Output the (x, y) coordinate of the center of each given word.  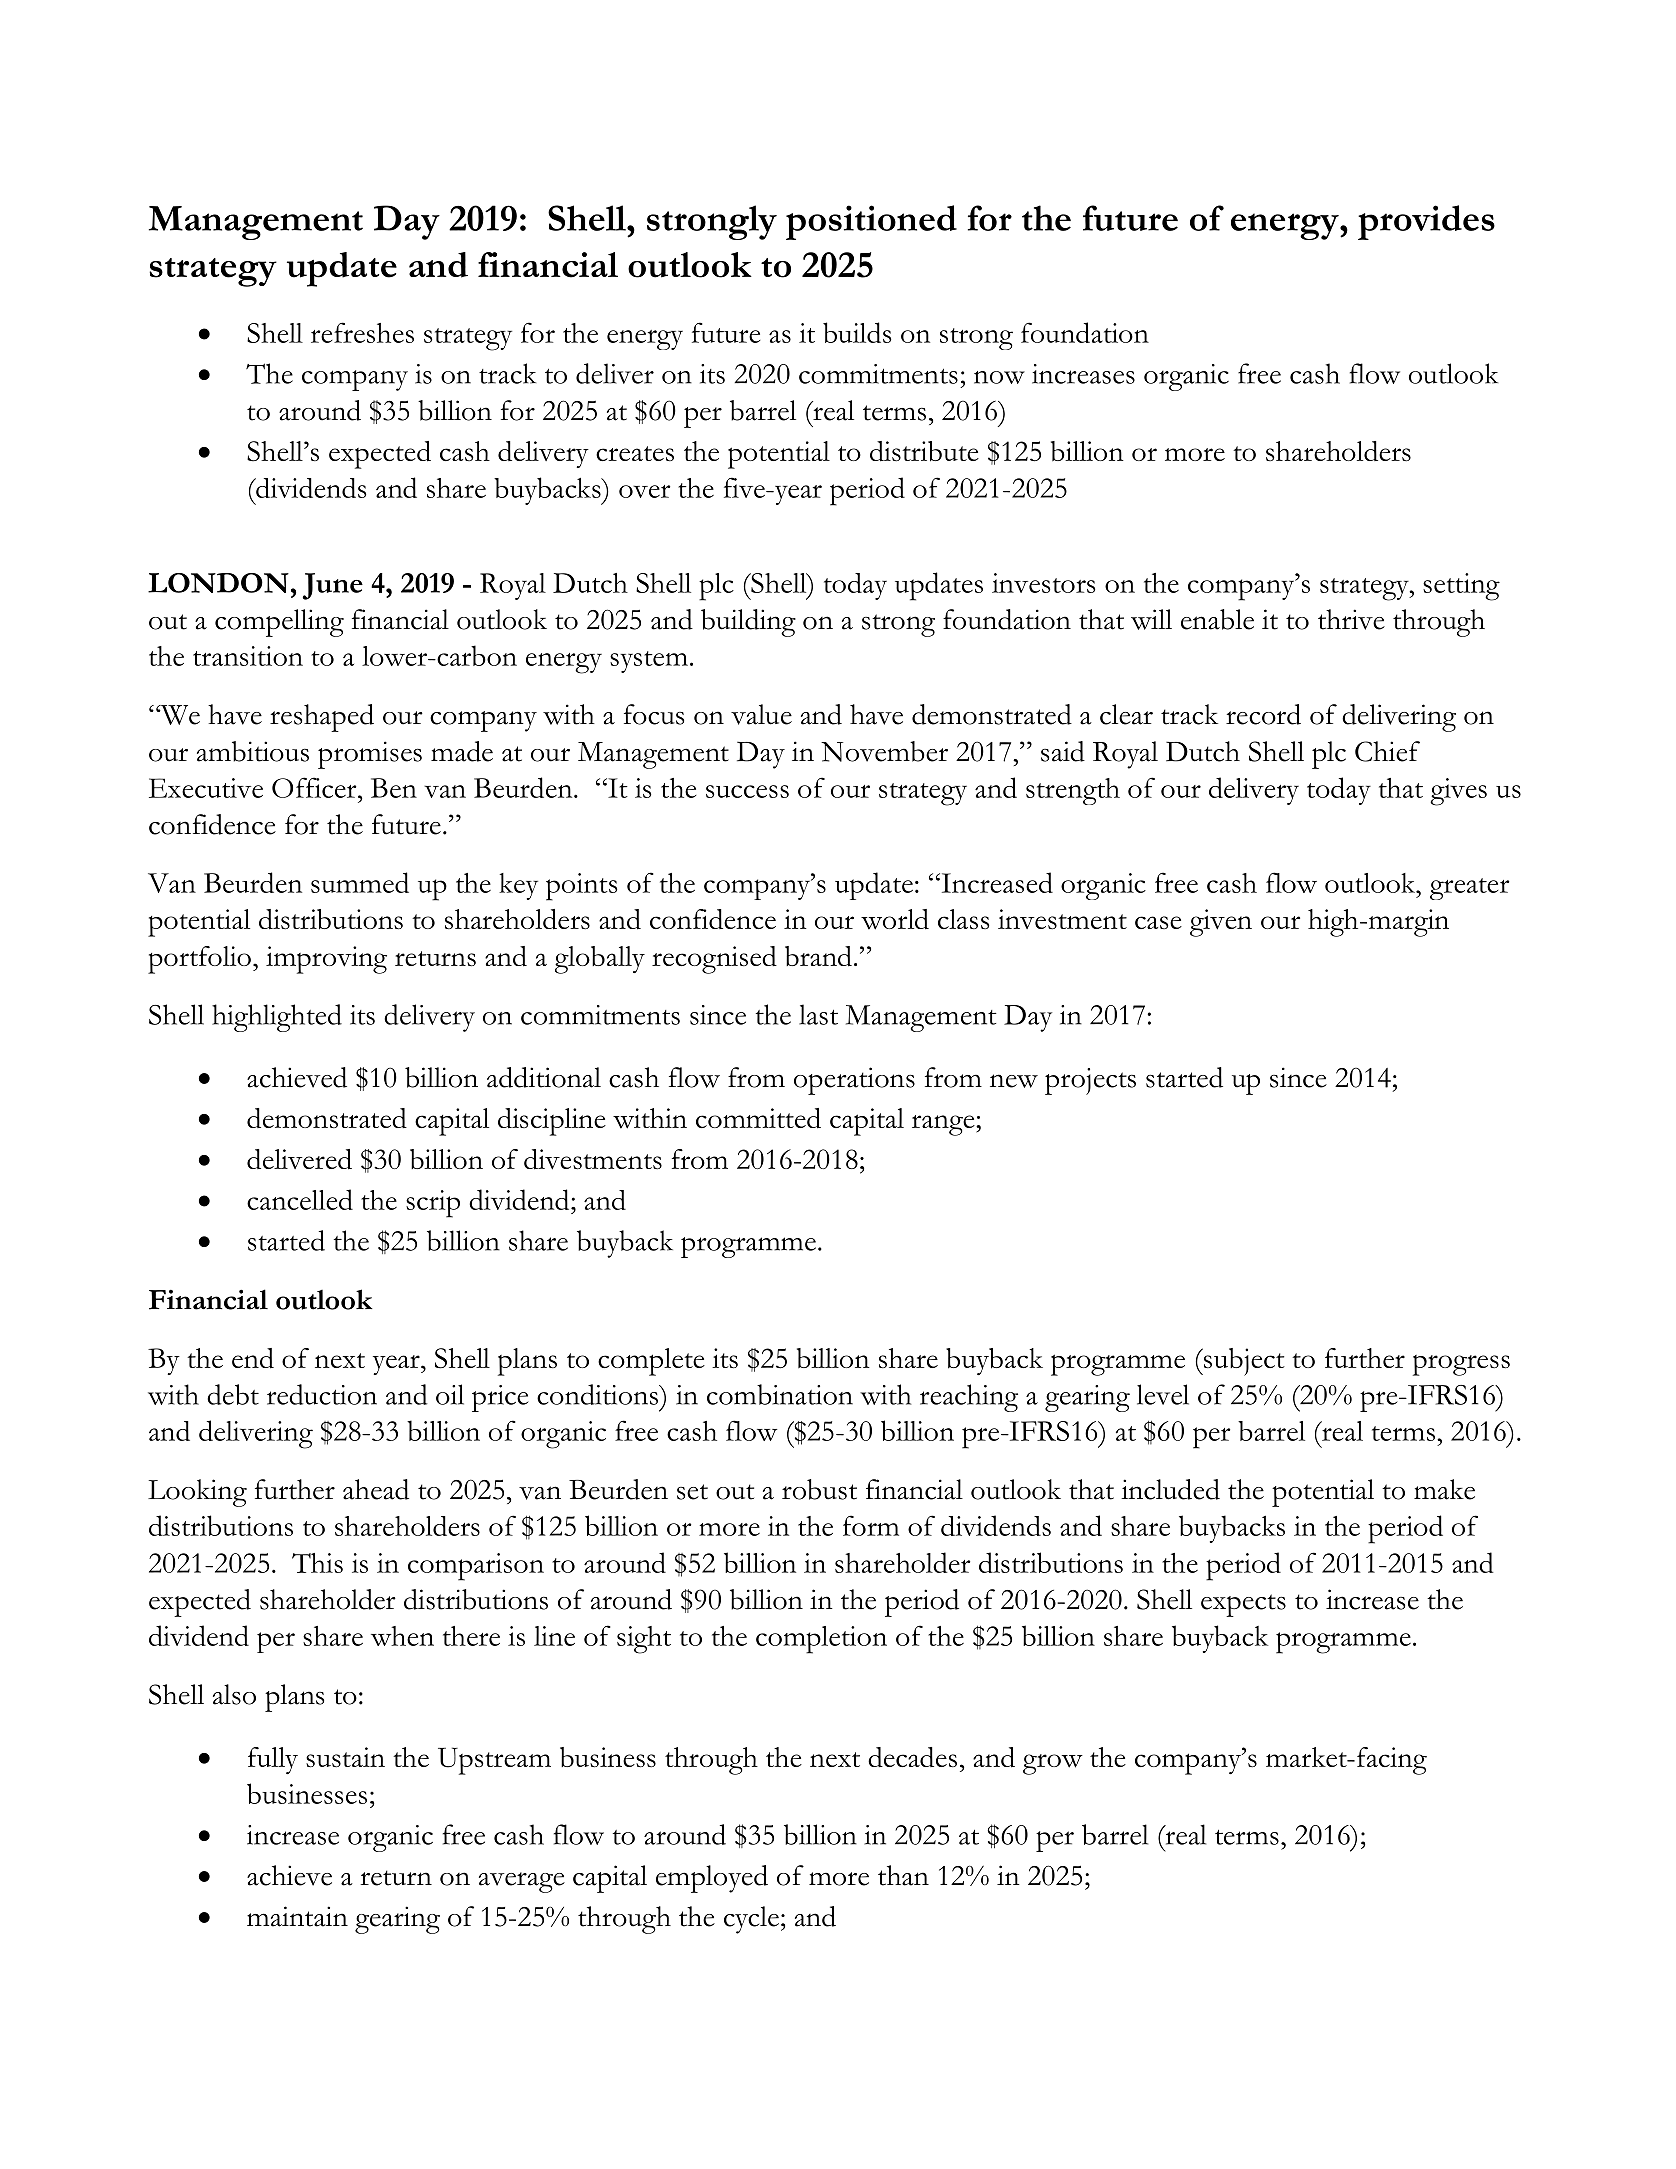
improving (326, 960)
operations (854, 1081)
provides (1426, 222)
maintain (297, 1916)
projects (1090, 1081)
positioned (871, 222)
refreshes (362, 332)
